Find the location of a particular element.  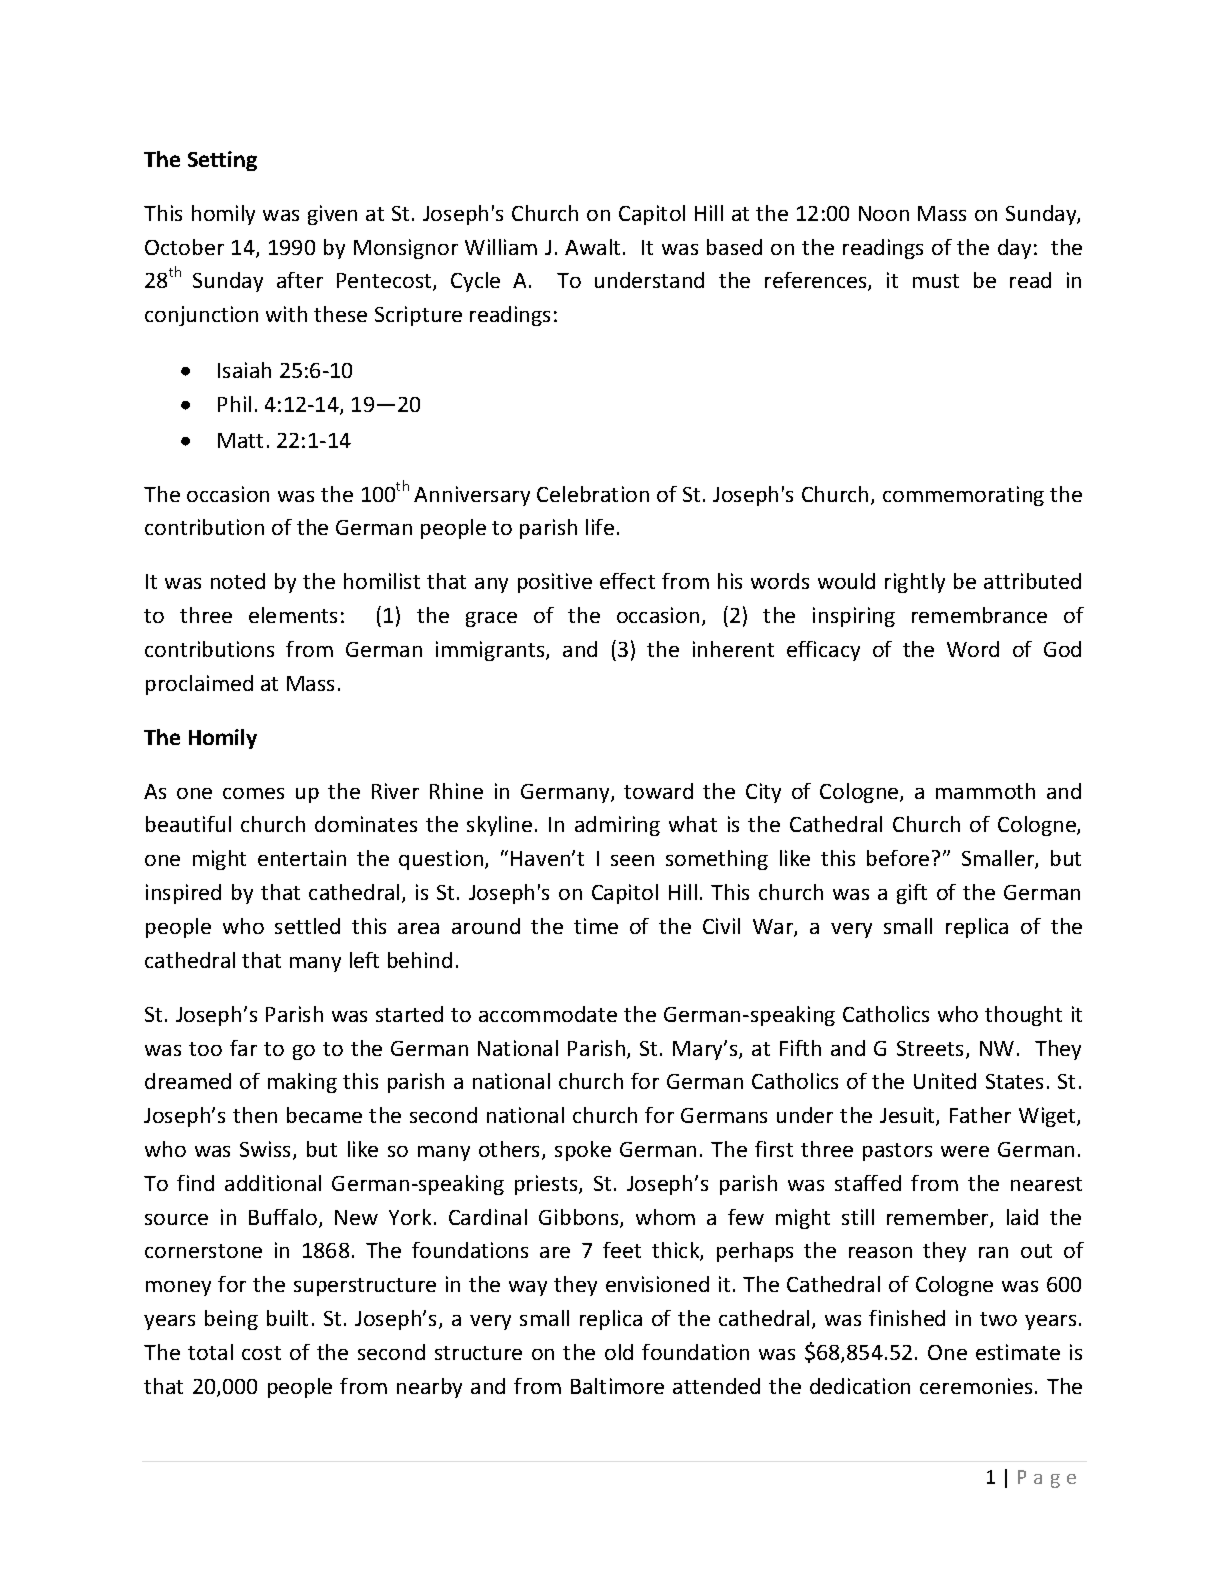

accommodate is located at coordinates (548, 1014).
